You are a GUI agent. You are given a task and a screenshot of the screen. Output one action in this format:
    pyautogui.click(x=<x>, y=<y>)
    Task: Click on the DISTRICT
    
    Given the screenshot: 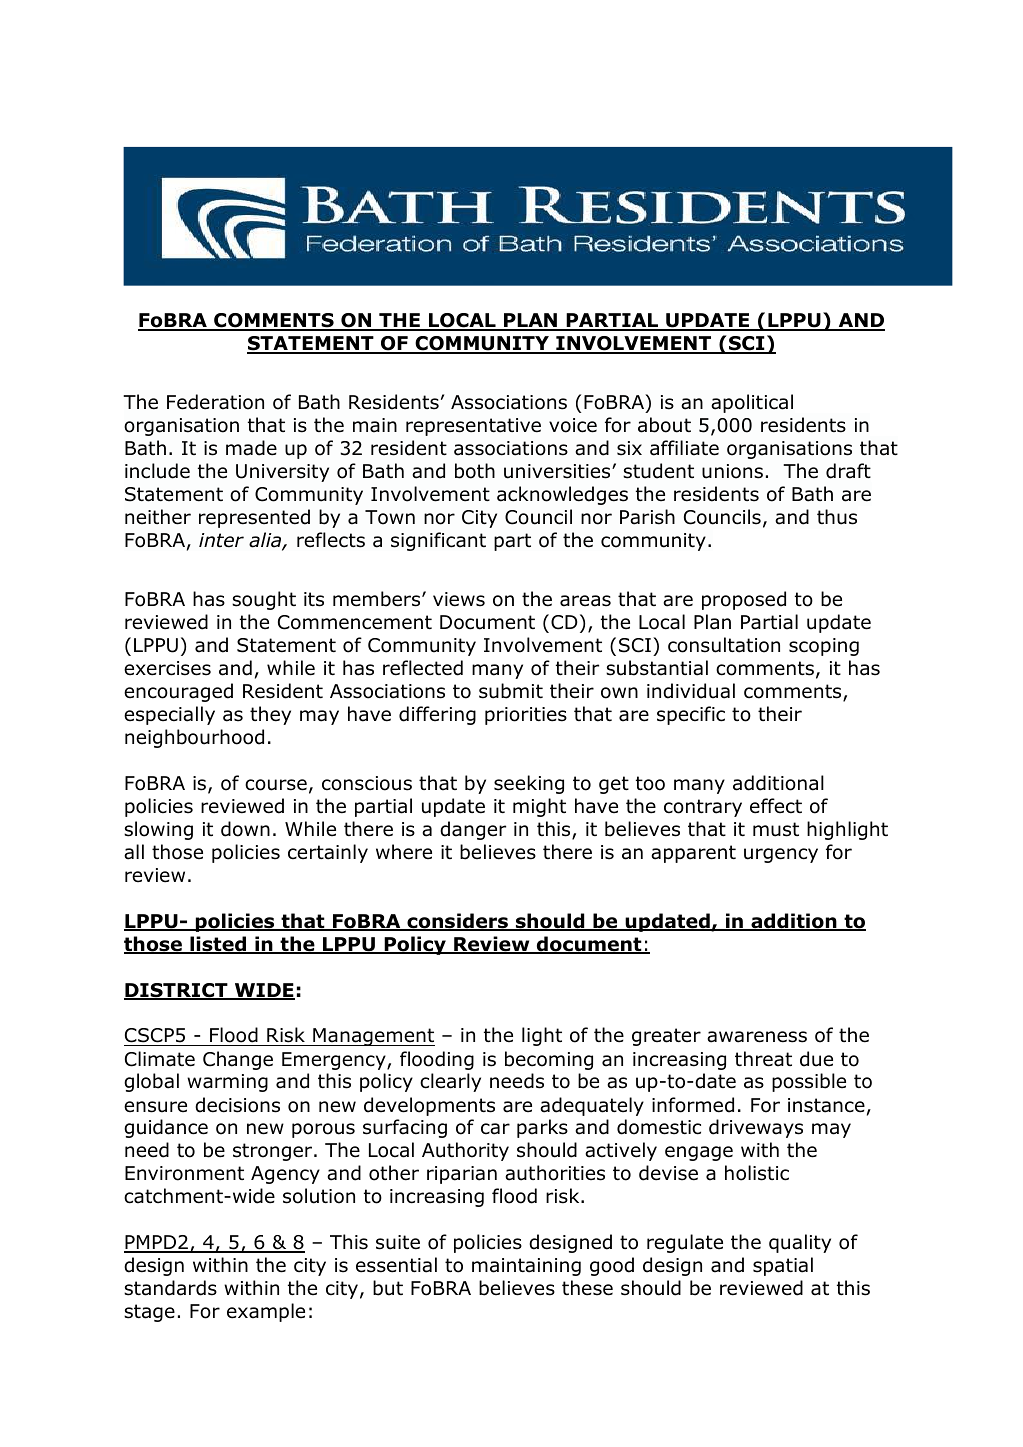 What is the action you would take?
    pyautogui.click(x=177, y=991)
